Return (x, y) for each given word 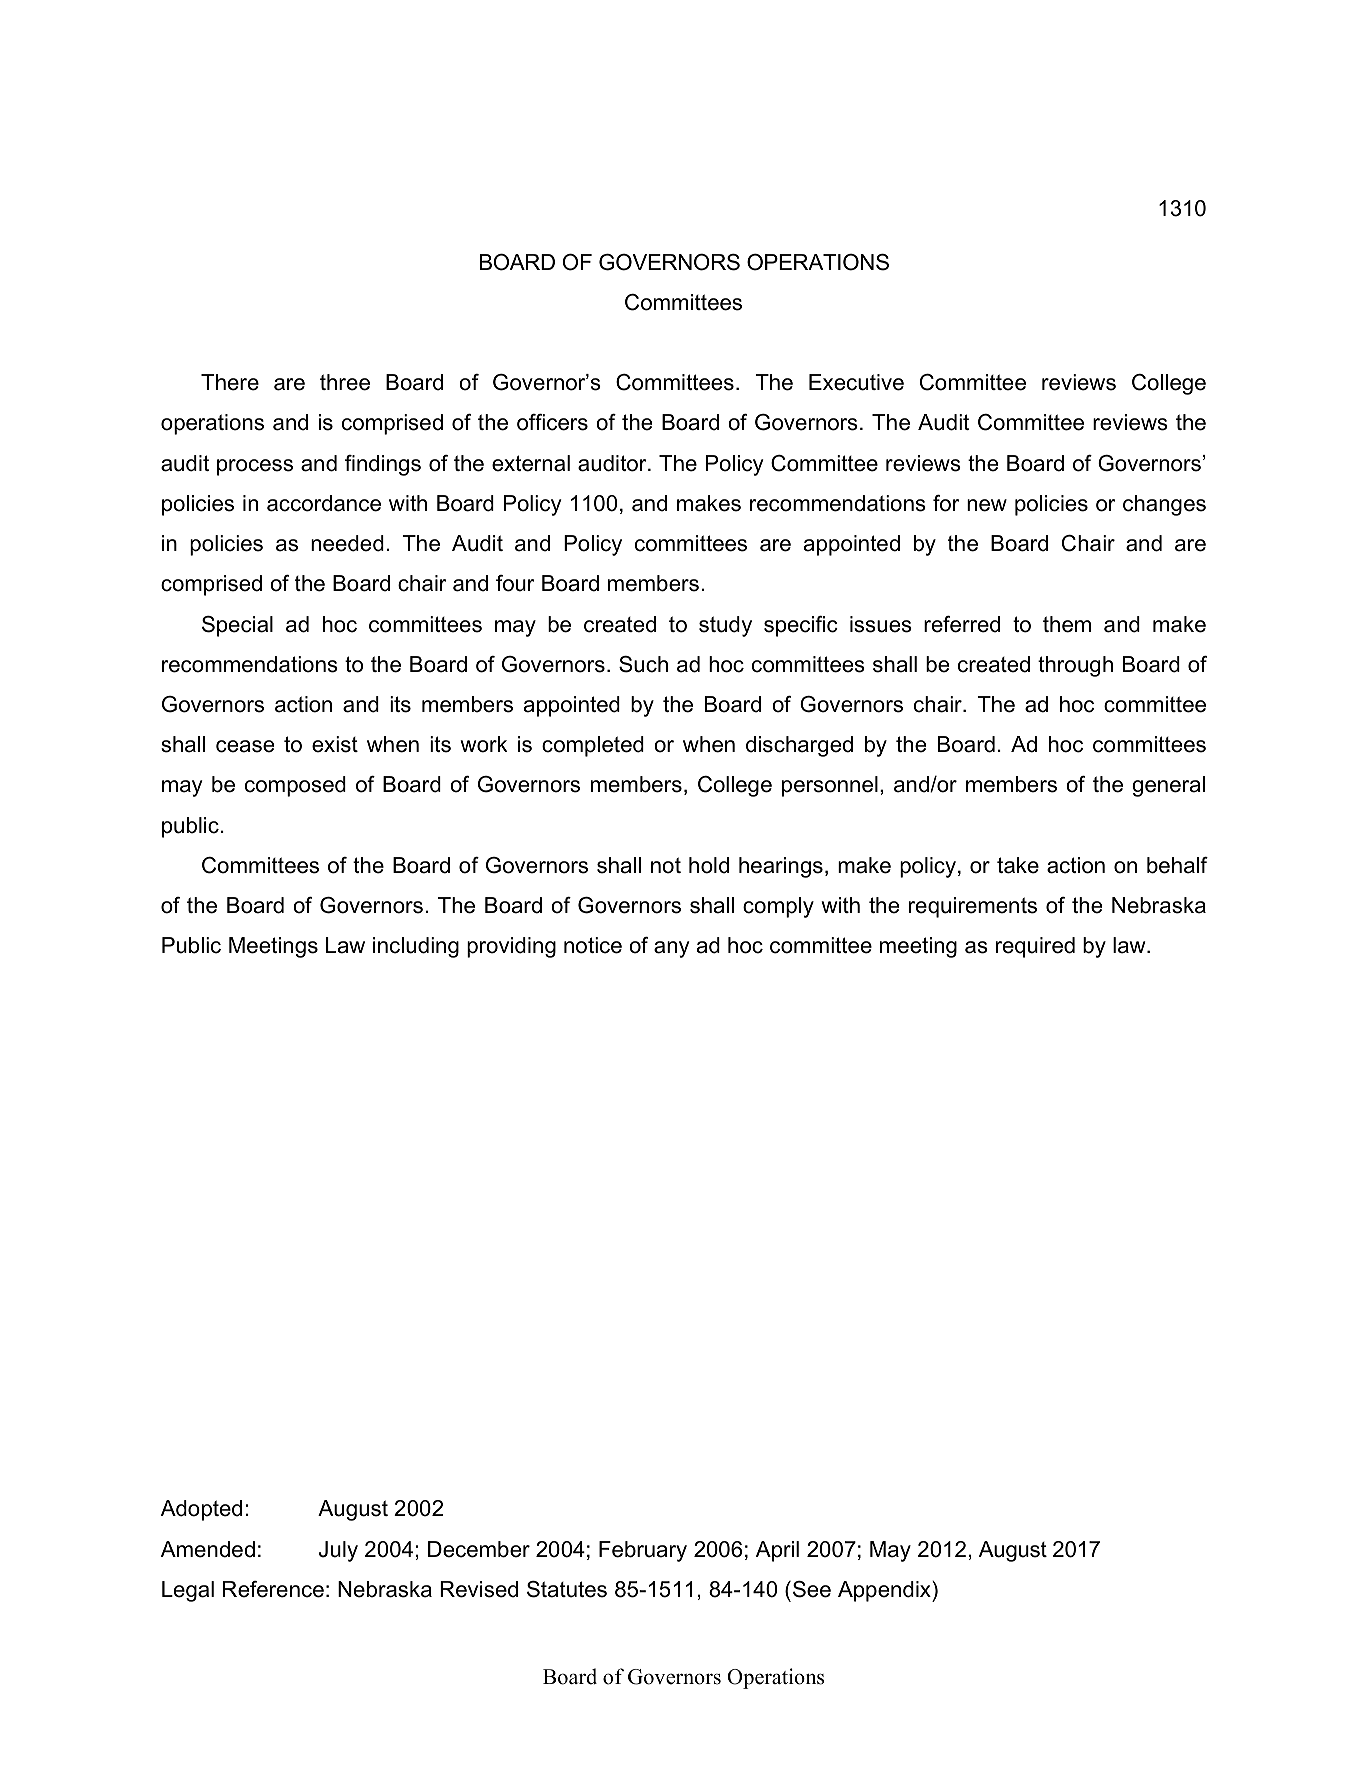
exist (335, 744)
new (987, 505)
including (416, 947)
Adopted (201, 1510)
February (643, 1551)
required (1035, 947)
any (671, 949)
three (345, 382)
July (338, 1551)
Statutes (567, 1589)
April (777, 1551)
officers (552, 422)
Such (643, 664)
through (1075, 666)
